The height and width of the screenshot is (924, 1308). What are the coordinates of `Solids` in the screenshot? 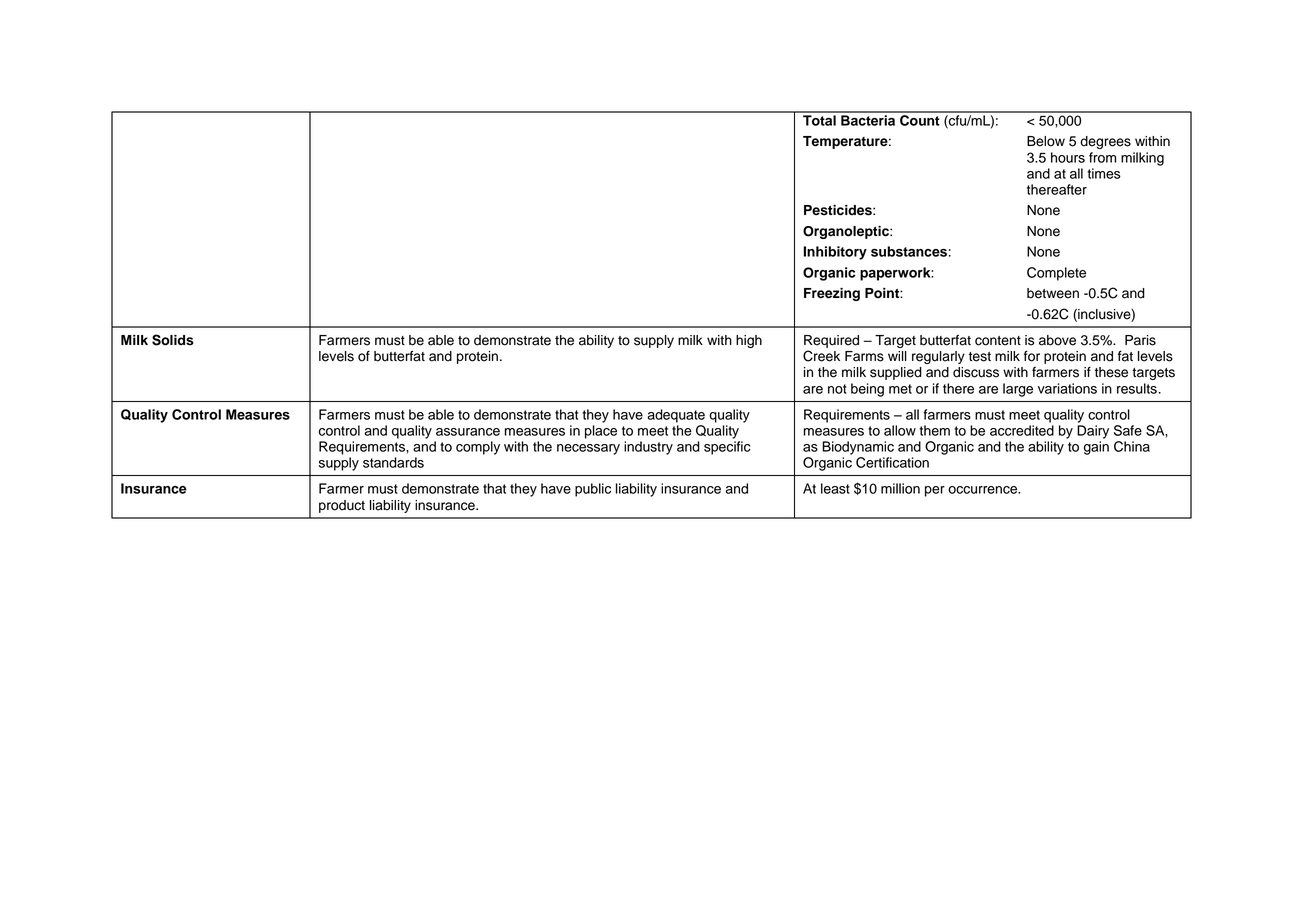 It's located at (173, 340).
